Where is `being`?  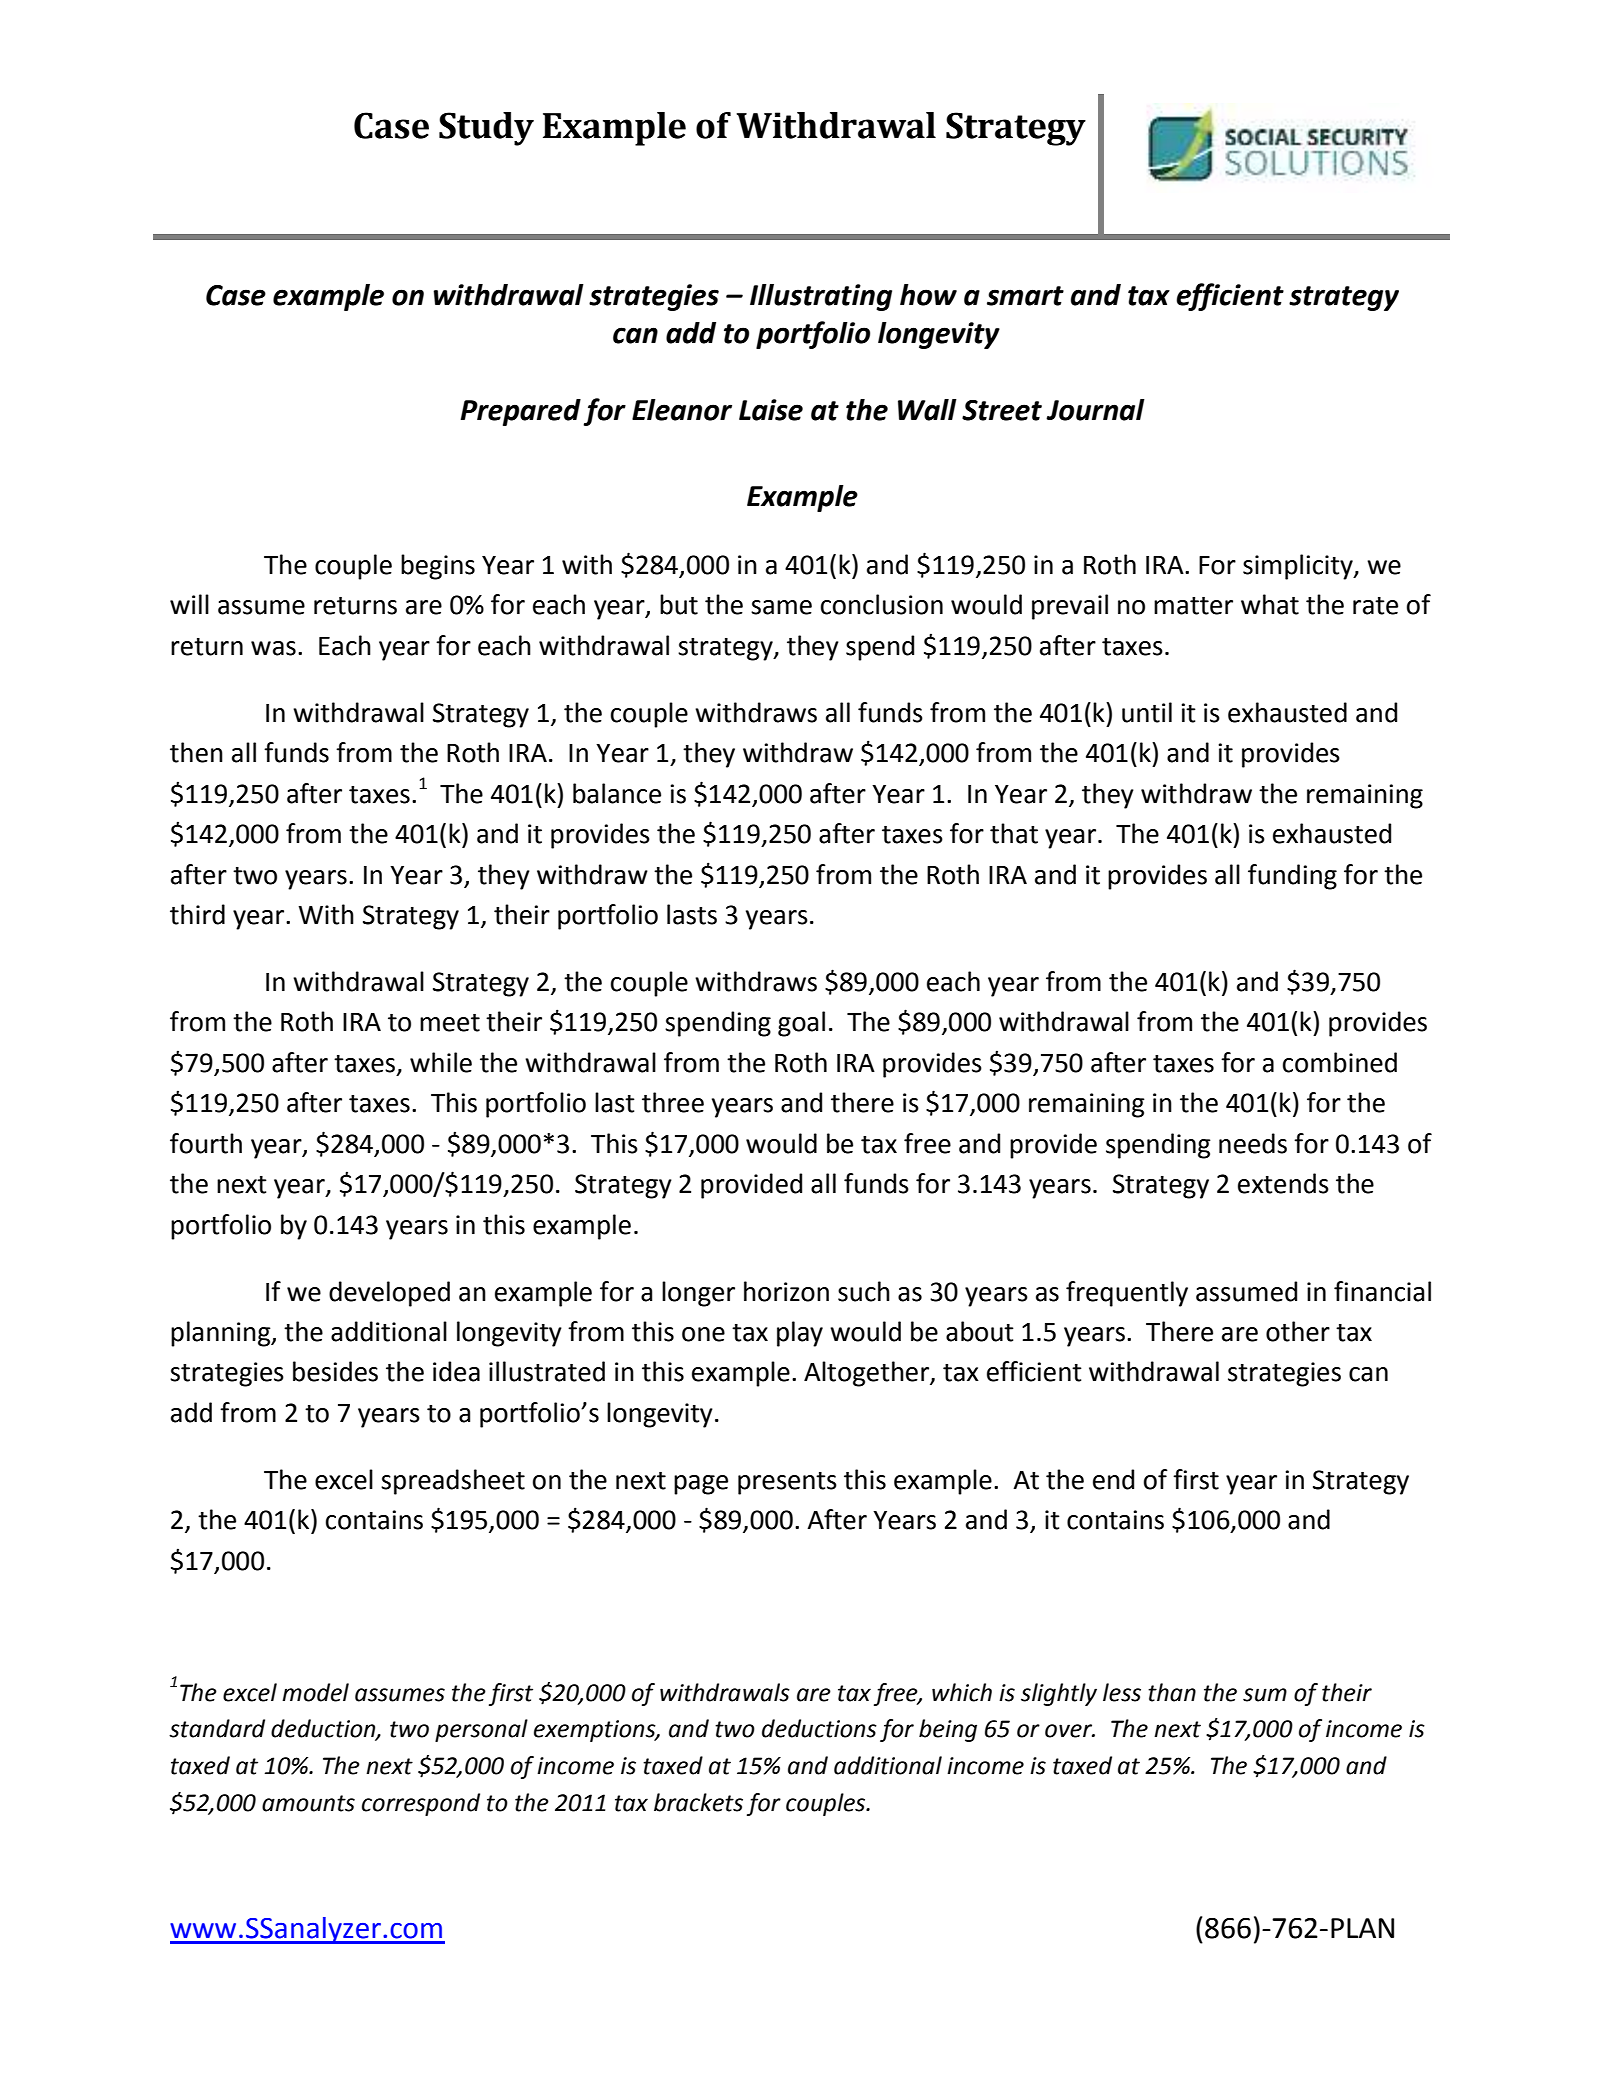 being is located at coordinates (948, 1730).
